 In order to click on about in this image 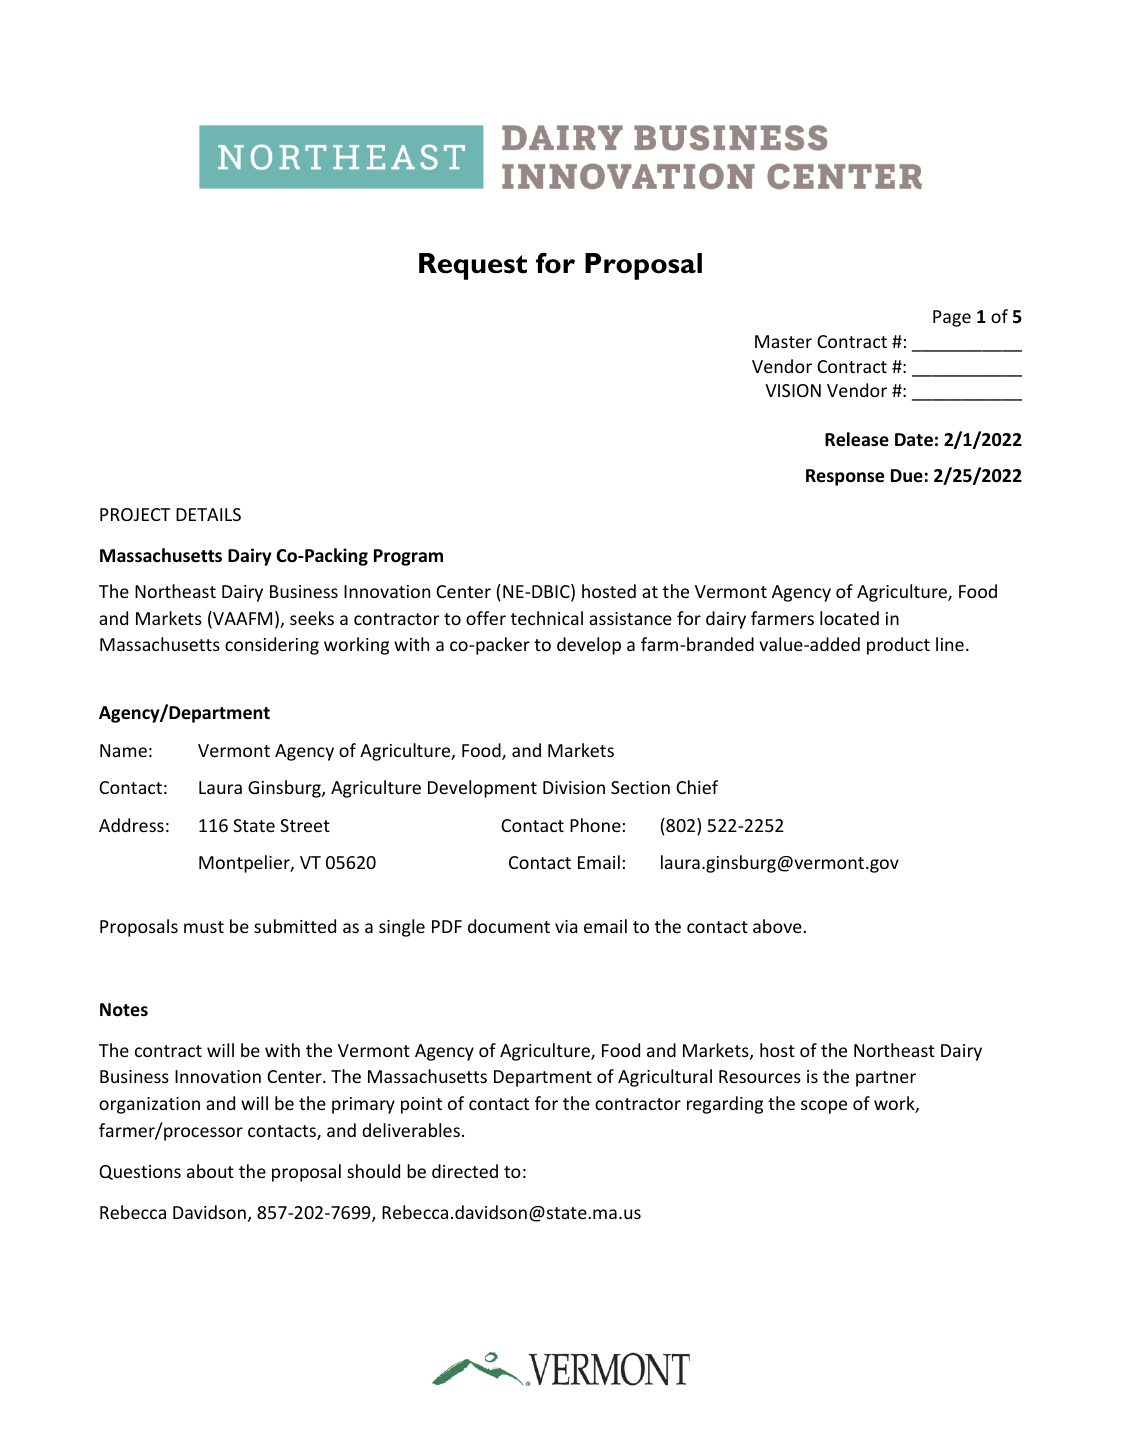, I will do `click(210, 1171)`.
